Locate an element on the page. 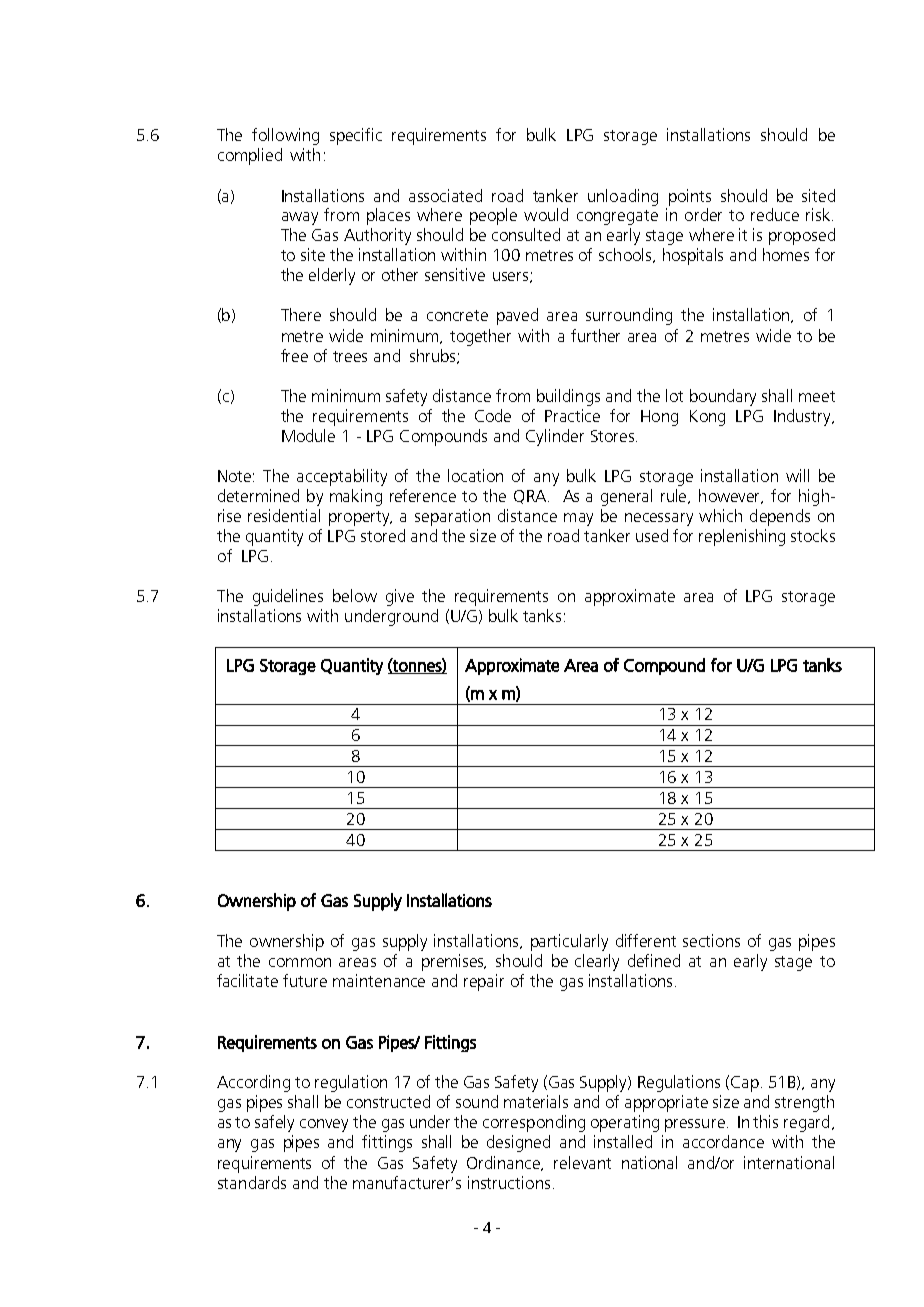 The width and height of the image is (924, 1307). reduce is located at coordinates (775, 214).
